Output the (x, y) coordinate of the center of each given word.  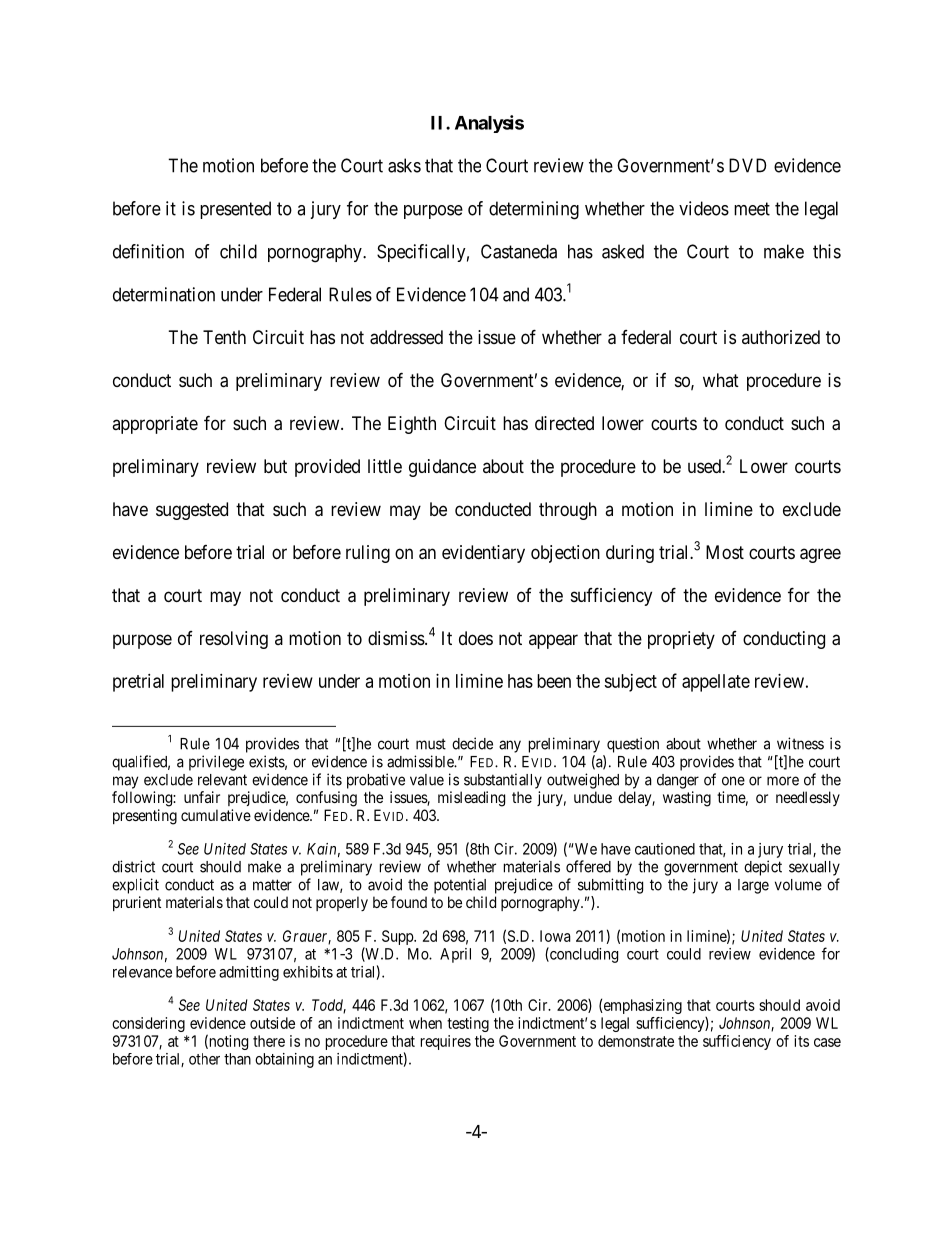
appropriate (155, 425)
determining (534, 210)
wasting (687, 799)
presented (235, 210)
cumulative (216, 815)
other (204, 1059)
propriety (681, 640)
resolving (234, 640)
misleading (471, 799)
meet (752, 209)
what (721, 380)
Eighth (412, 425)
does (476, 638)
